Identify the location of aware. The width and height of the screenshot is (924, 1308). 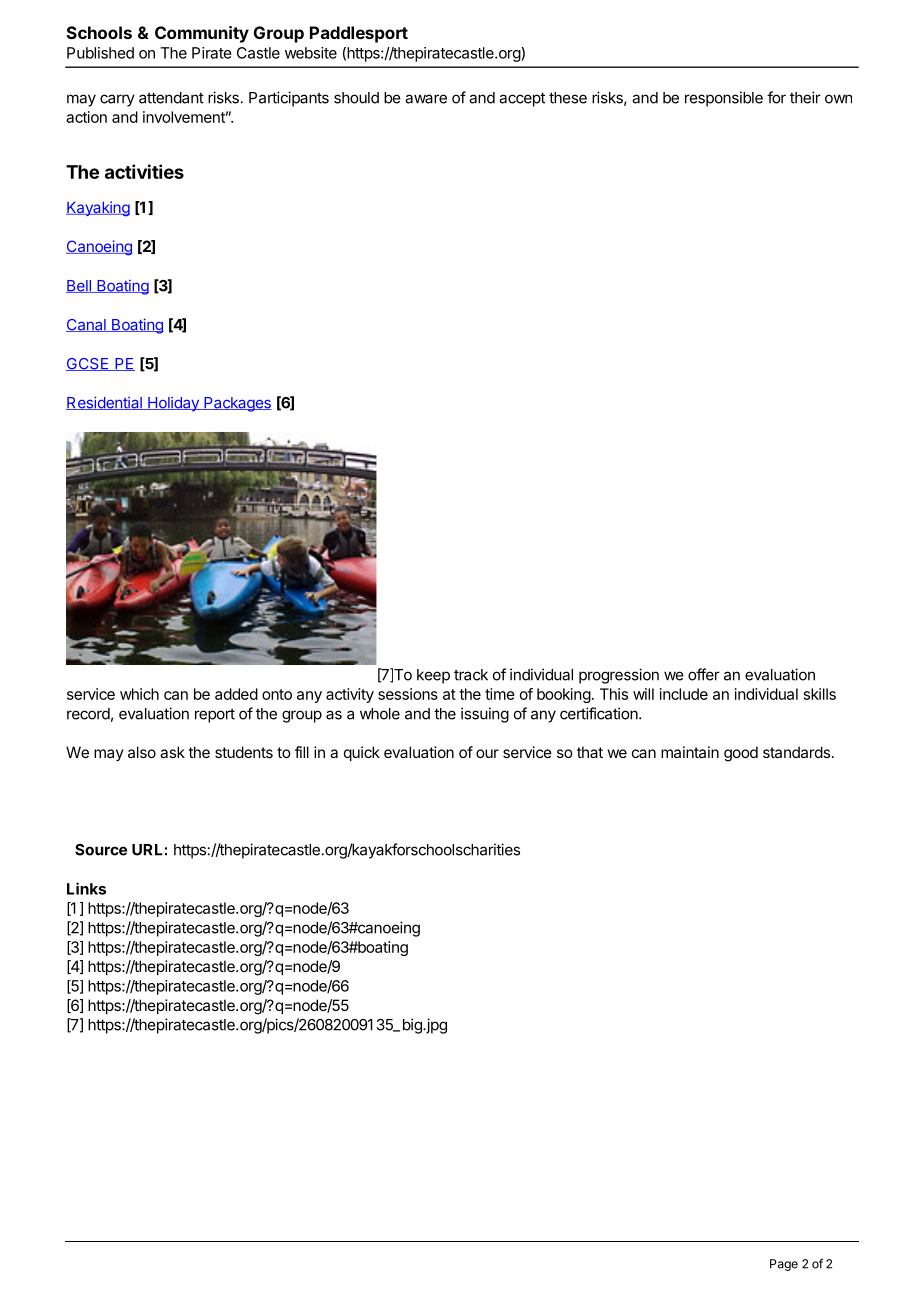
(426, 99).
